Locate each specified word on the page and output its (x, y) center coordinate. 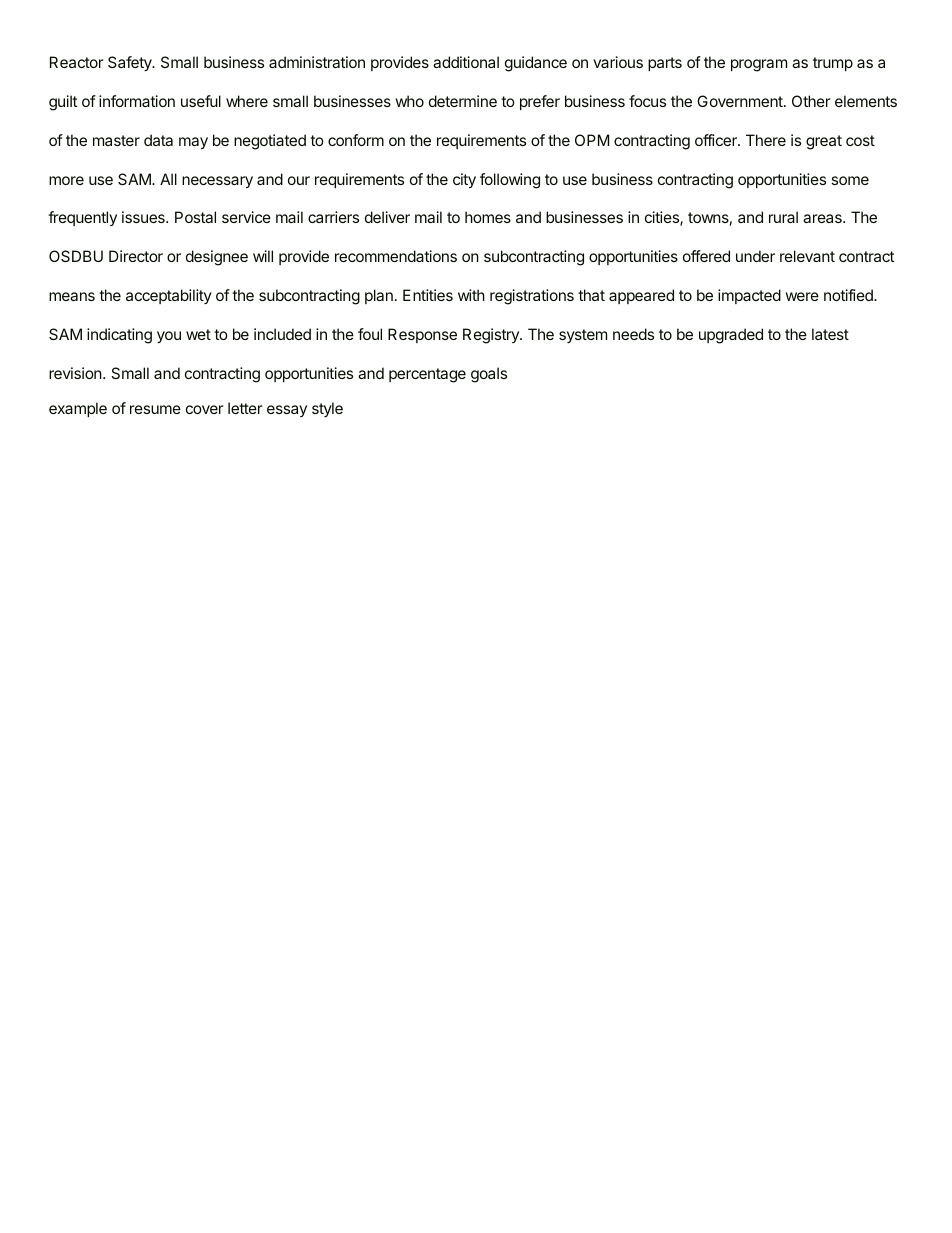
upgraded (731, 336)
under (755, 256)
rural (783, 217)
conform (356, 140)
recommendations (396, 256)
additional (466, 62)
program (759, 65)
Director (136, 256)
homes (488, 217)
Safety (131, 63)
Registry (492, 336)
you (169, 337)
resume (155, 409)
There (766, 140)
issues (144, 217)
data (158, 140)
